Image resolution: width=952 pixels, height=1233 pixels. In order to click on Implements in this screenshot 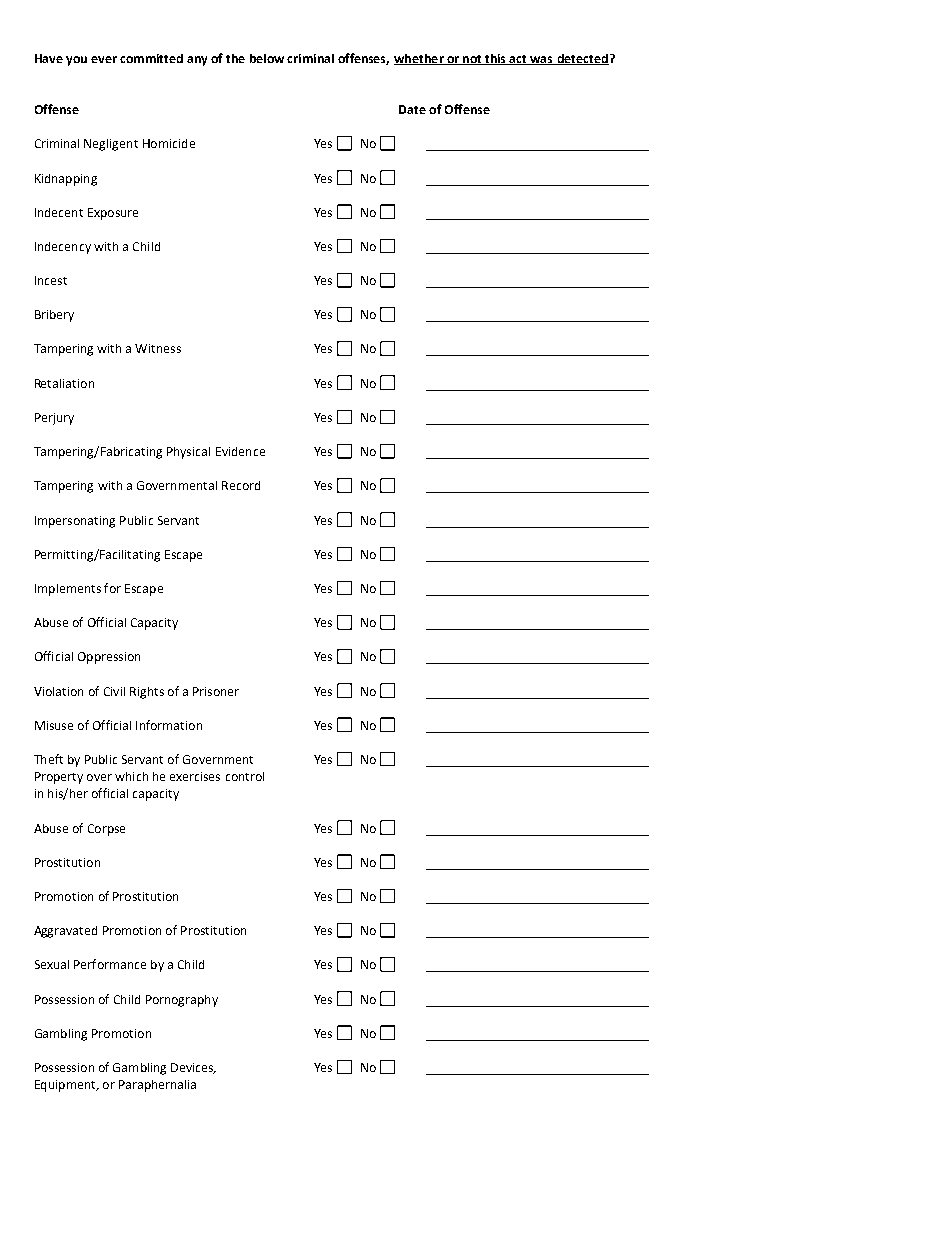, I will do `click(68, 590)`.
